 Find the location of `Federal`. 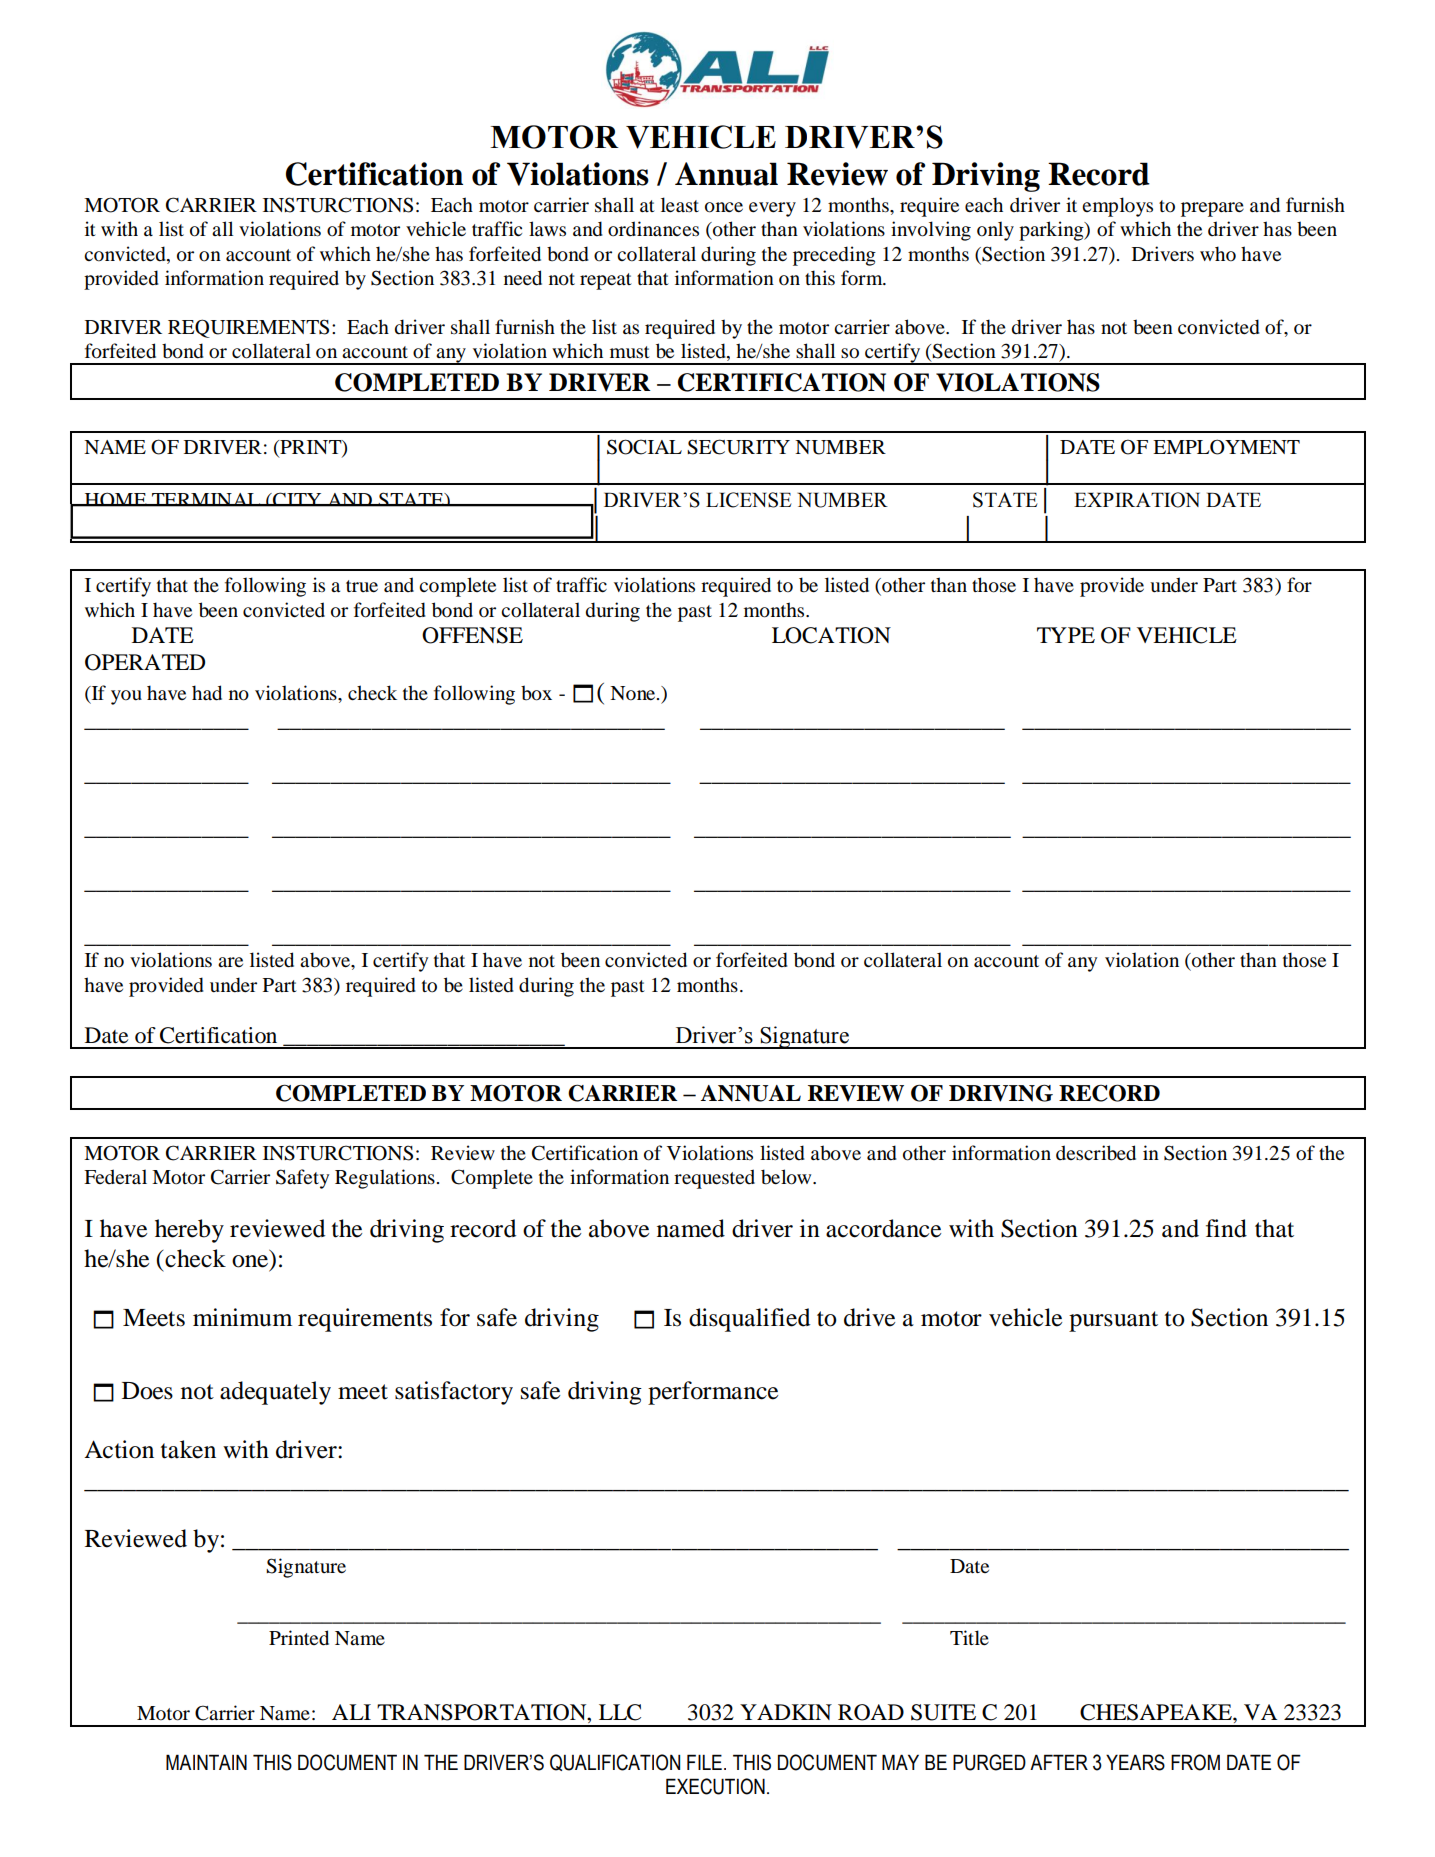

Federal is located at coordinates (115, 1176).
